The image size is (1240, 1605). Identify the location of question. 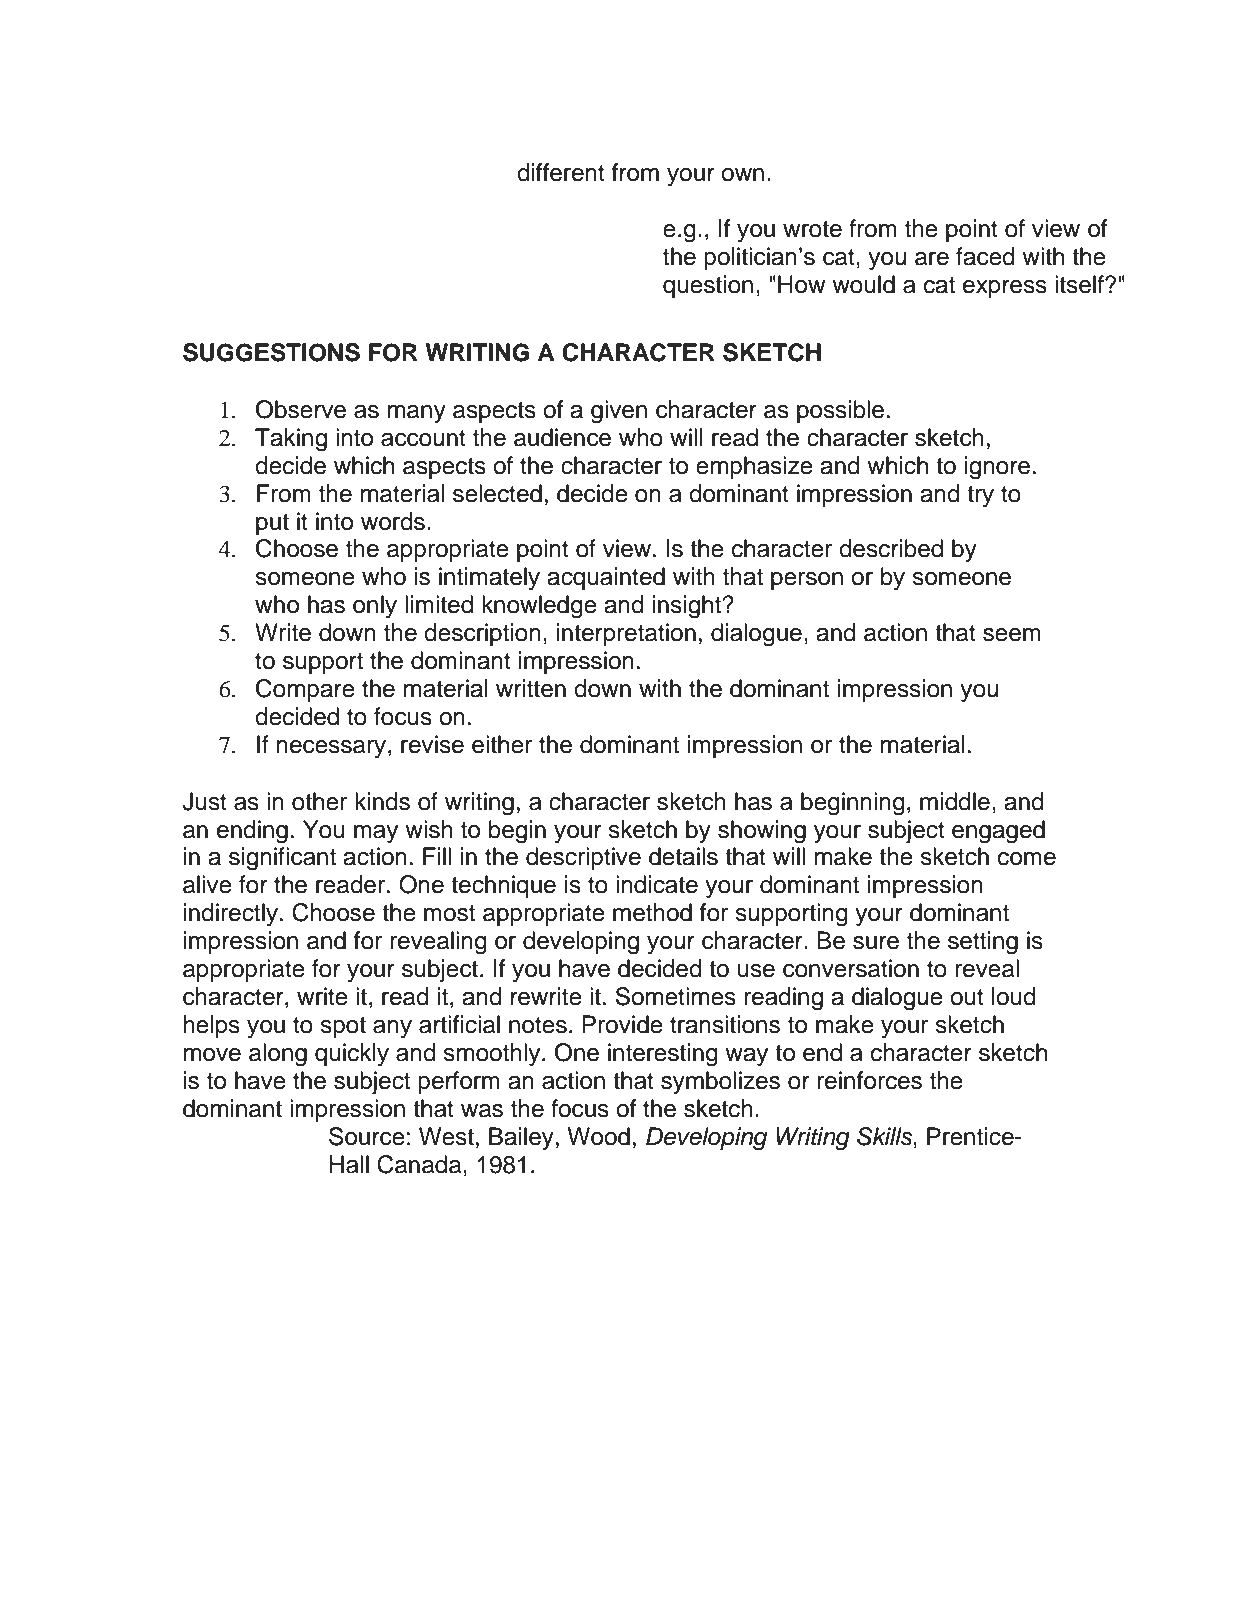
(708, 286).
